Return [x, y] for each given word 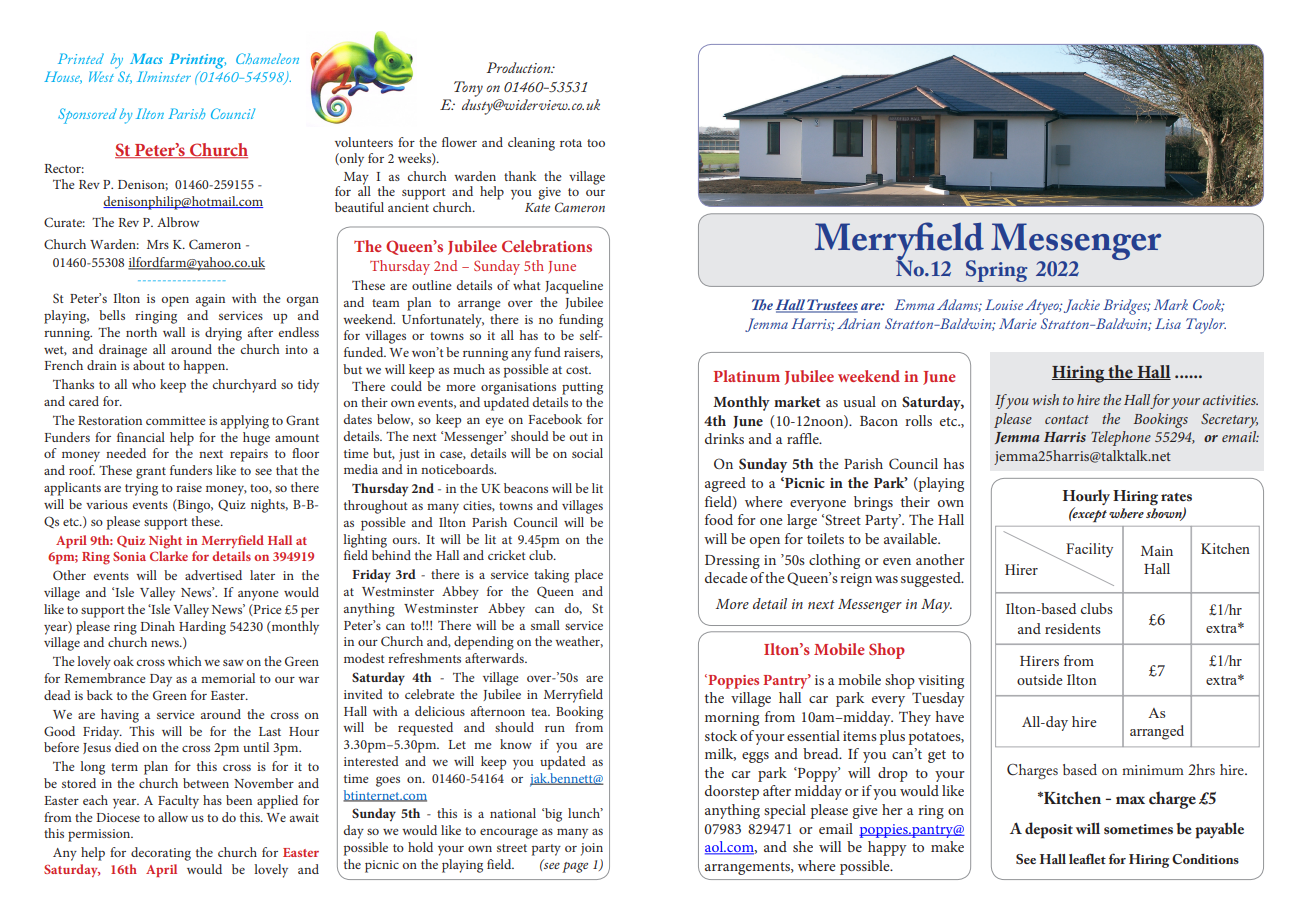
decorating [161, 854]
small [545, 625]
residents [1073, 628]
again [210, 300]
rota [571, 143]
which [185, 661]
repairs [249, 455]
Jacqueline [574, 287]
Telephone [1121, 438]
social [587, 453]
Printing [197, 61]
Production [520, 67]
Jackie [1082, 306]
